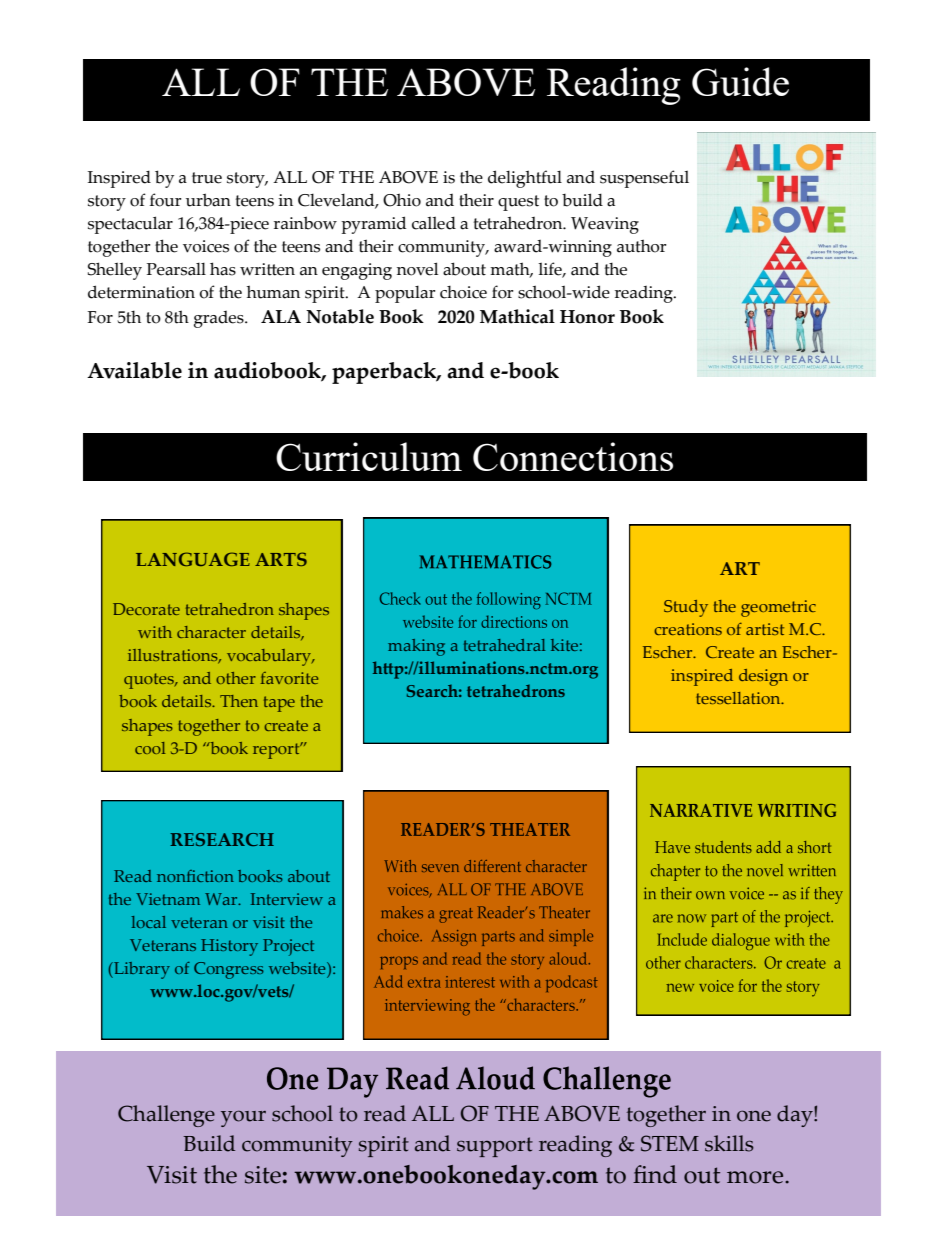 This screenshot has height=1233, width=952. Describe the element at coordinates (495, 1147) in the screenshot. I see `support` at that location.
